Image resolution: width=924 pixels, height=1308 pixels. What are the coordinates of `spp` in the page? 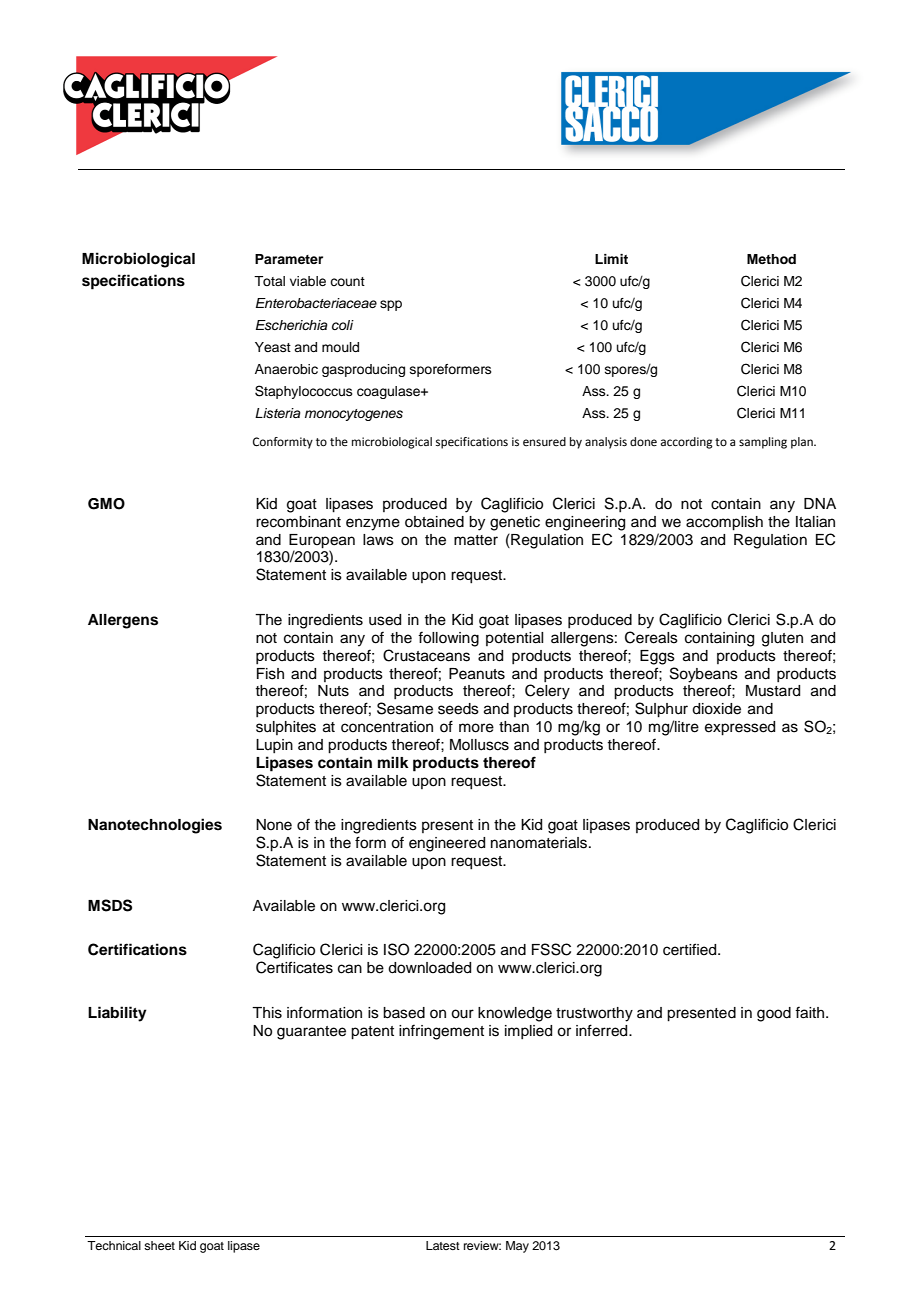 It's located at (391, 305).
